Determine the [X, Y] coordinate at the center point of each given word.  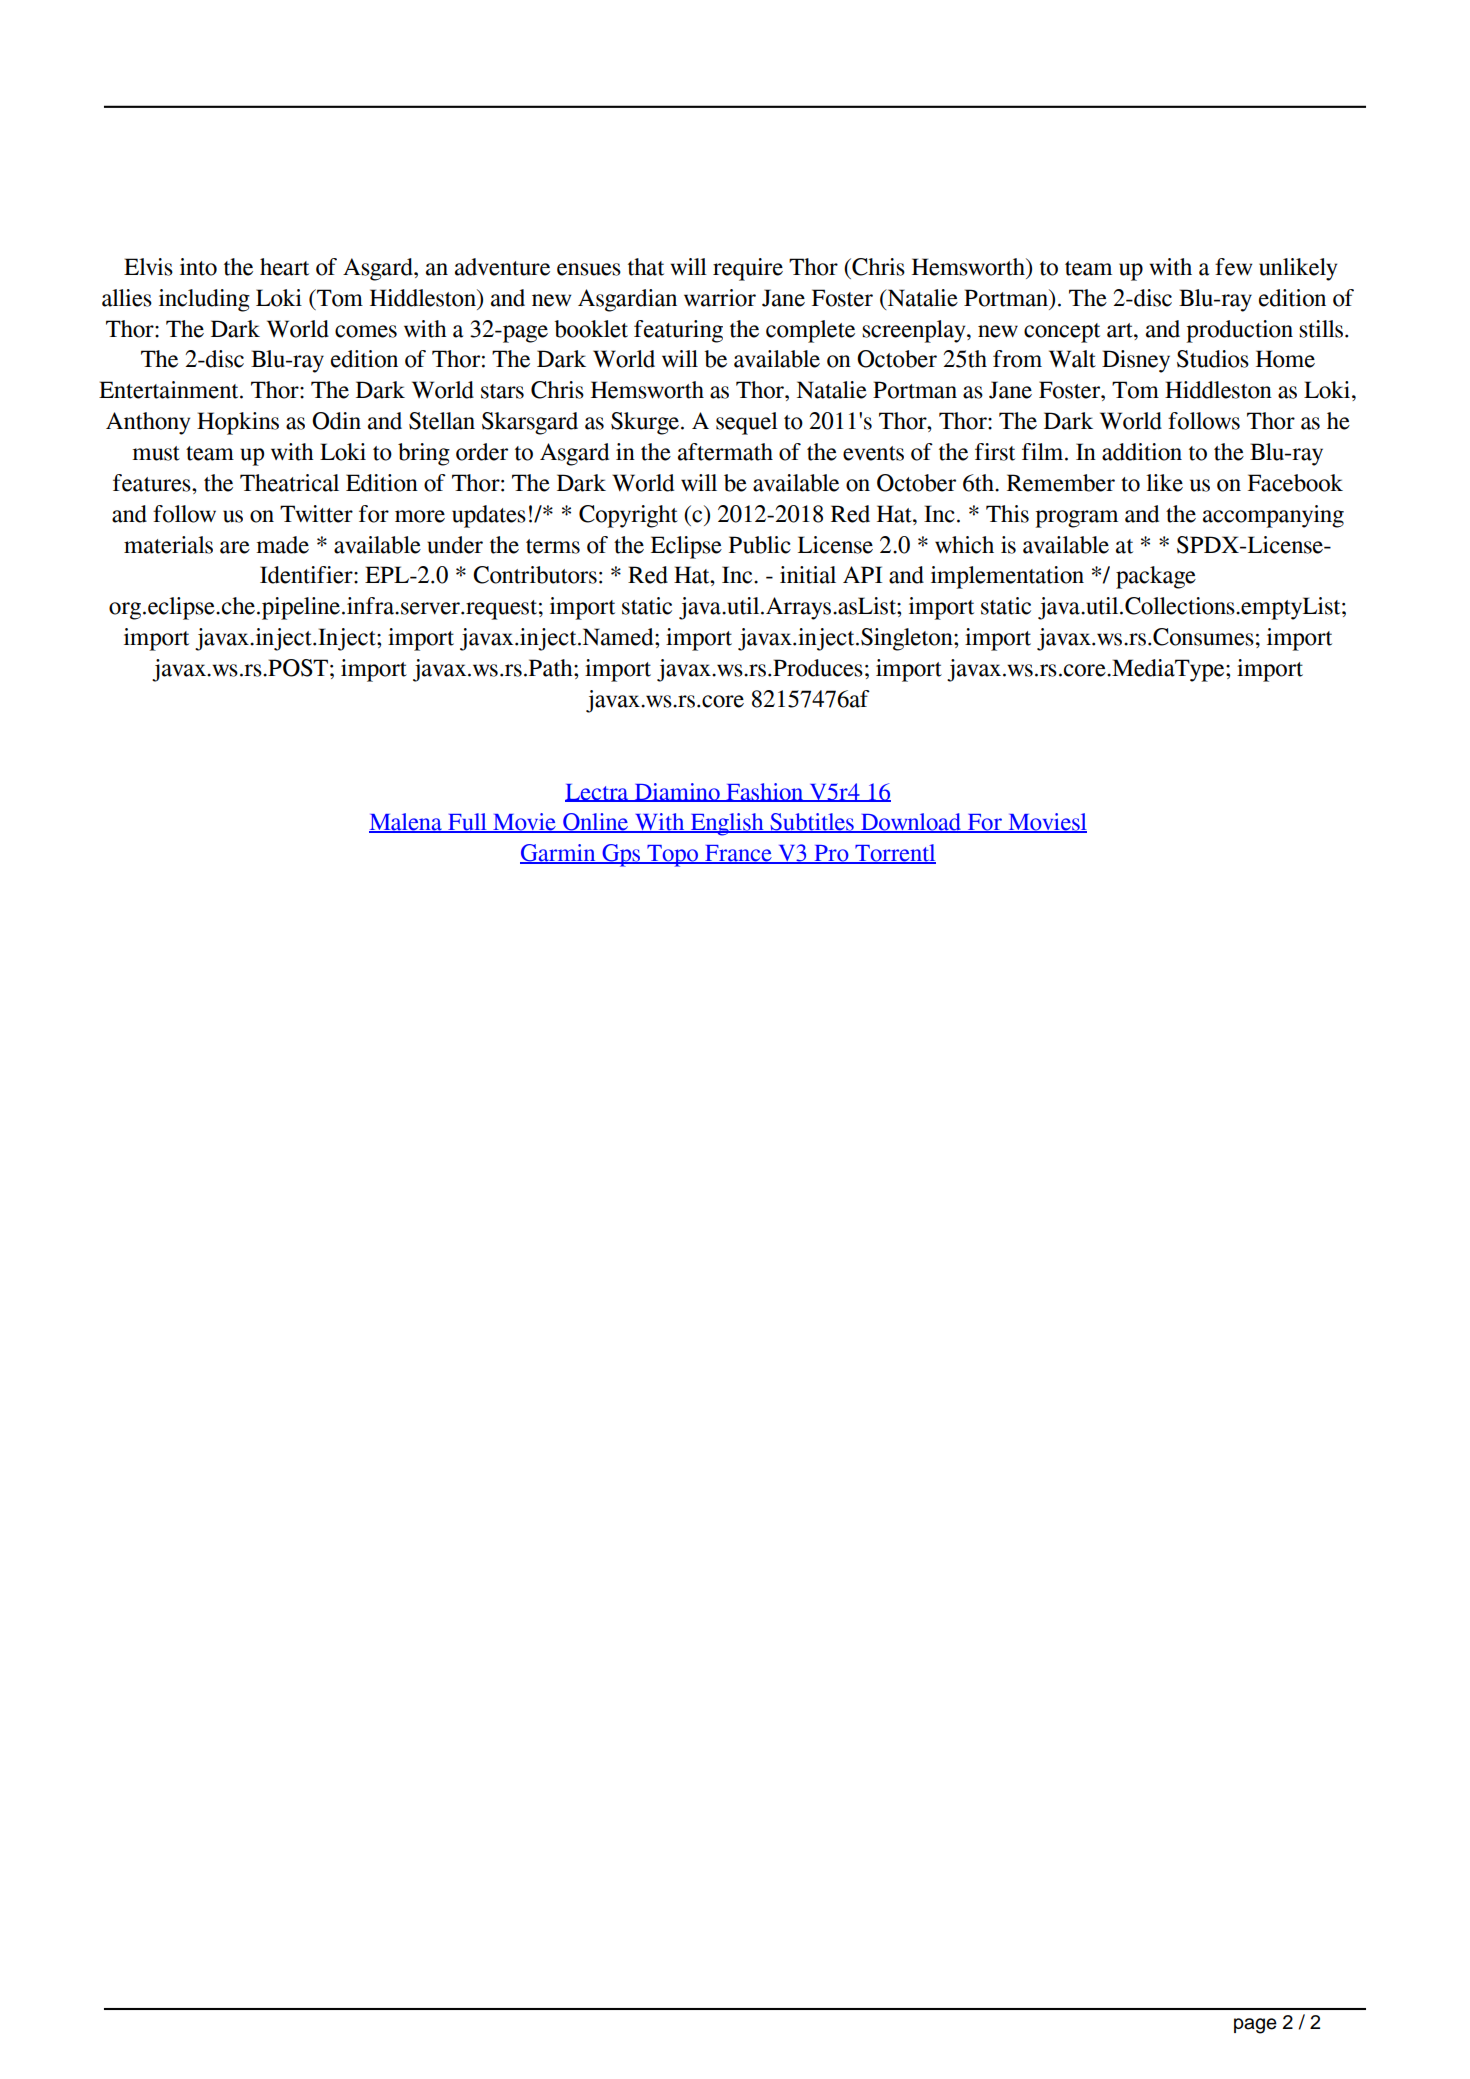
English [727, 824]
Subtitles [812, 823]
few [1234, 267]
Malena [406, 823]
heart [284, 267]
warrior [720, 298]
